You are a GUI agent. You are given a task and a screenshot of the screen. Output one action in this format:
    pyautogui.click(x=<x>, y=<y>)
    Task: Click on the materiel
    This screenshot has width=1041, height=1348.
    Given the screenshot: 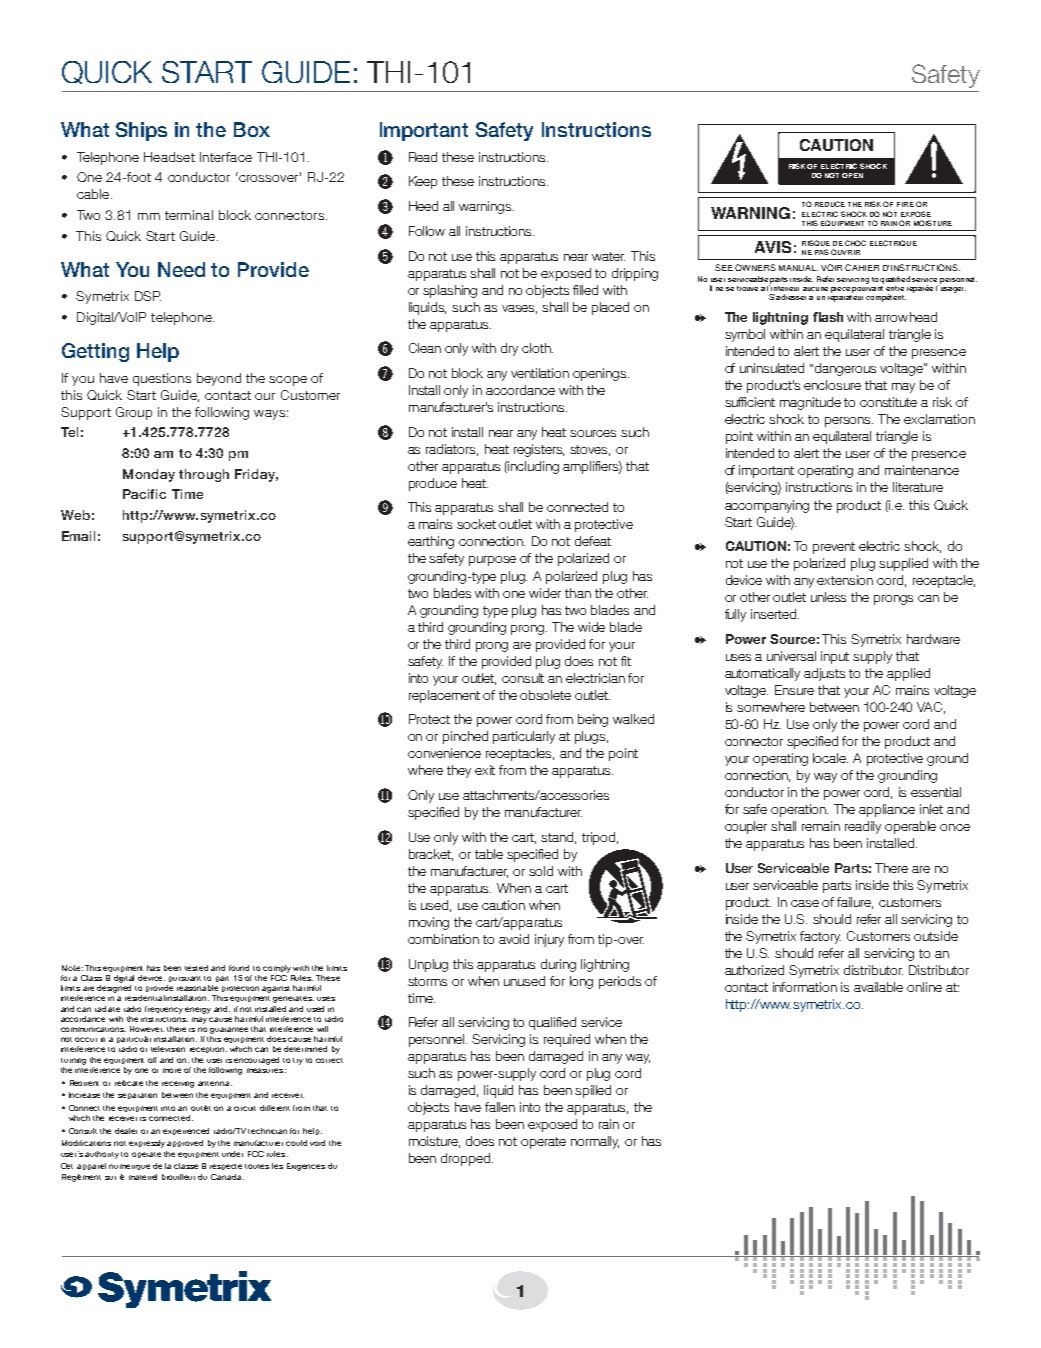 What is the action you would take?
    pyautogui.click(x=143, y=1177)
